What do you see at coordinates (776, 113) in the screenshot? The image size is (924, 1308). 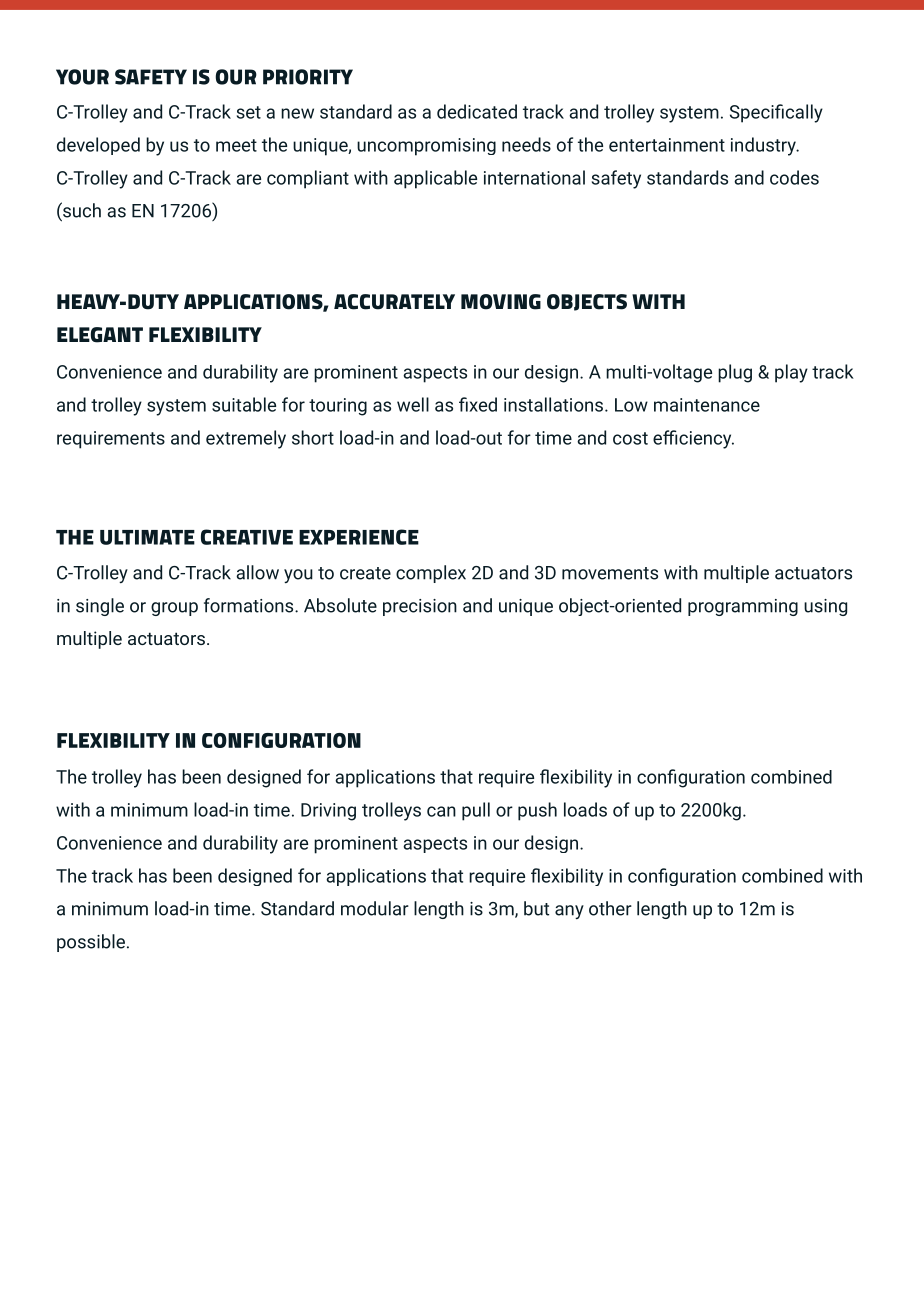 I see `Specifically` at bounding box center [776, 113].
